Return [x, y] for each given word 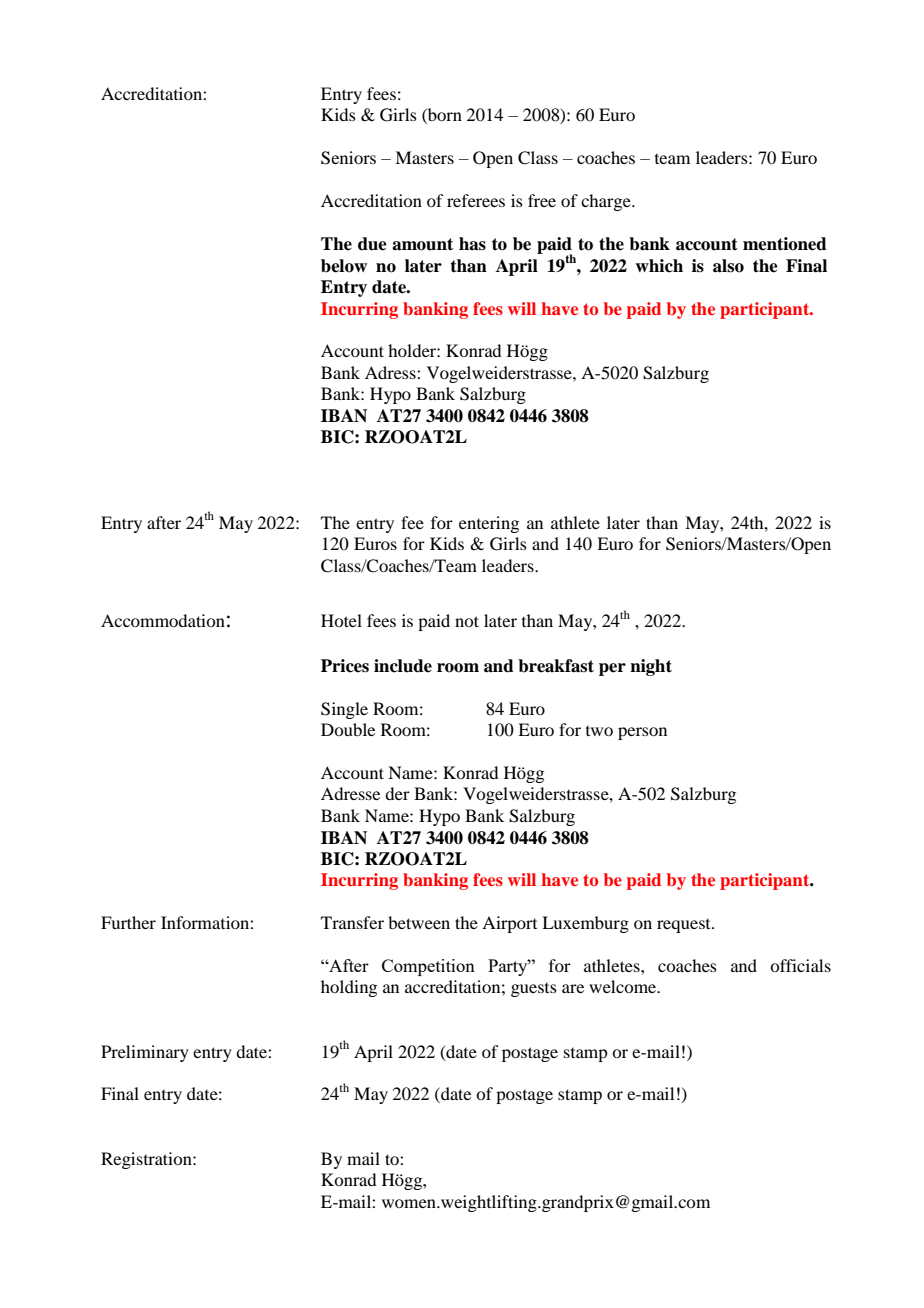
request [685, 926]
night [651, 667]
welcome [624, 986]
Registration [147, 1160]
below [344, 266]
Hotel [341, 620]
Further [128, 922]
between [419, 922]
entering [489, 524]
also [728, 266]
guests [534, 990]
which [659, 266]
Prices [345, 666]
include [403, 666]
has [472, 244]
